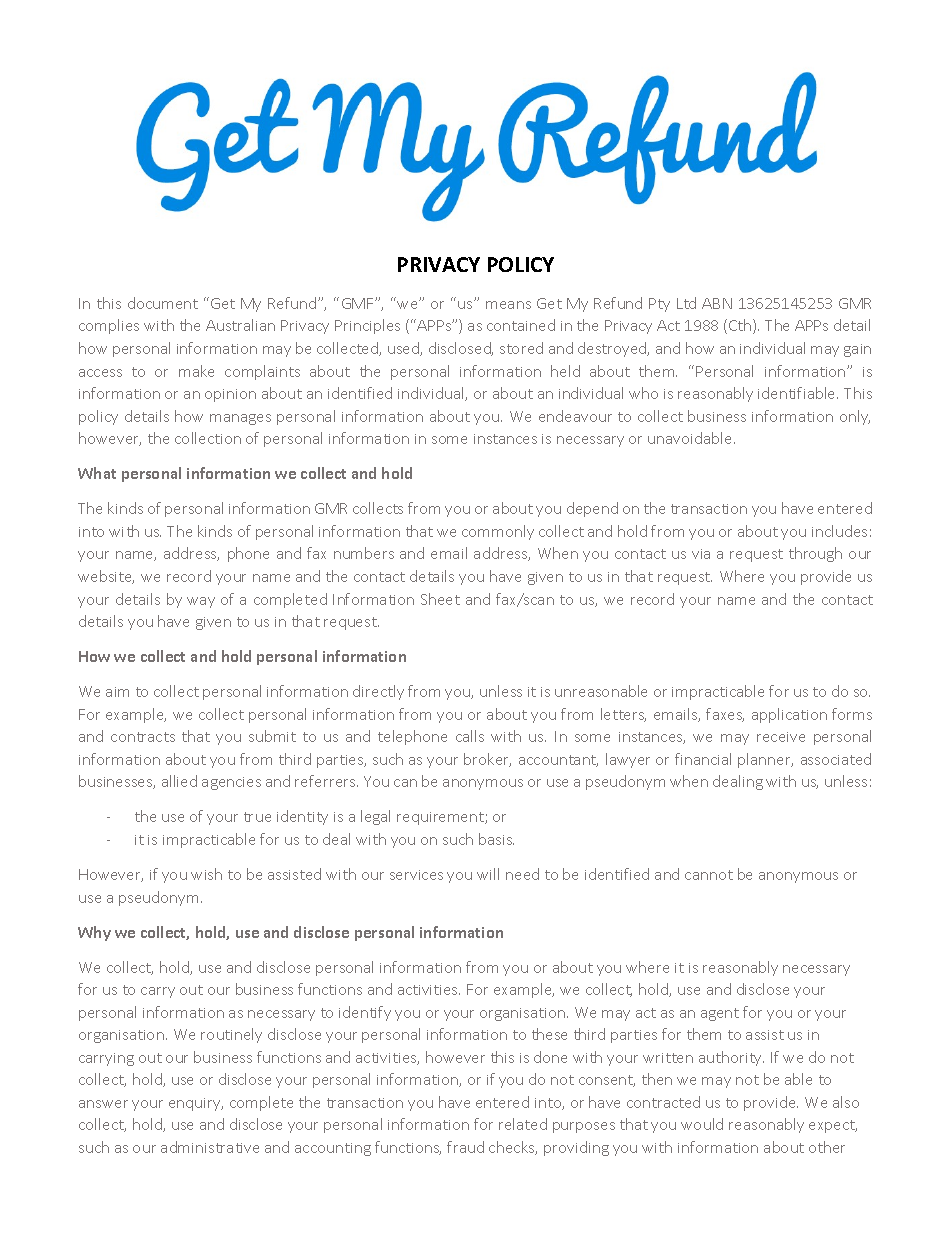  I want to click on wish, so click(206, 874).
